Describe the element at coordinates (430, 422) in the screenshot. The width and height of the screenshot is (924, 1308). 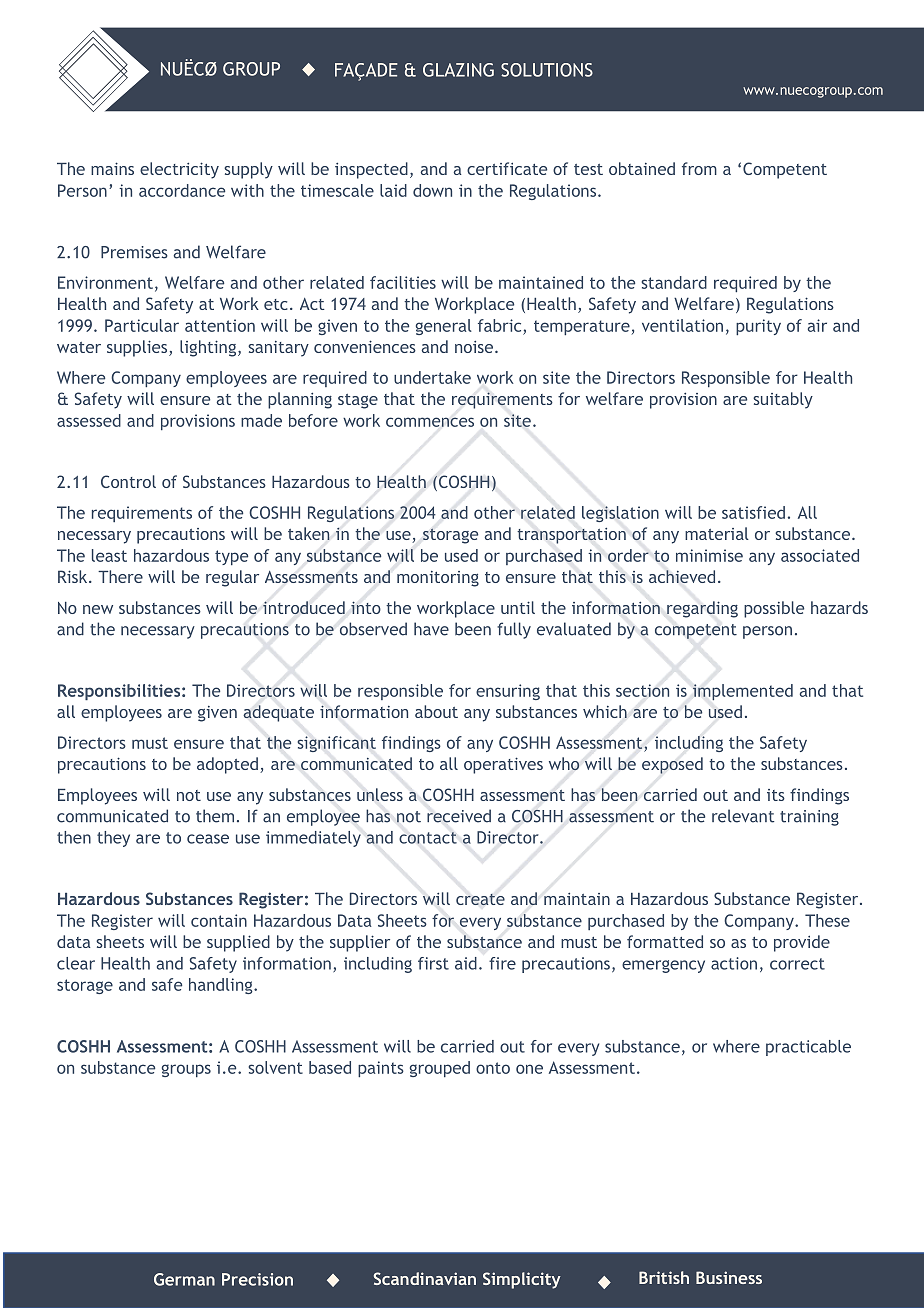
I see `commences` at that location.
